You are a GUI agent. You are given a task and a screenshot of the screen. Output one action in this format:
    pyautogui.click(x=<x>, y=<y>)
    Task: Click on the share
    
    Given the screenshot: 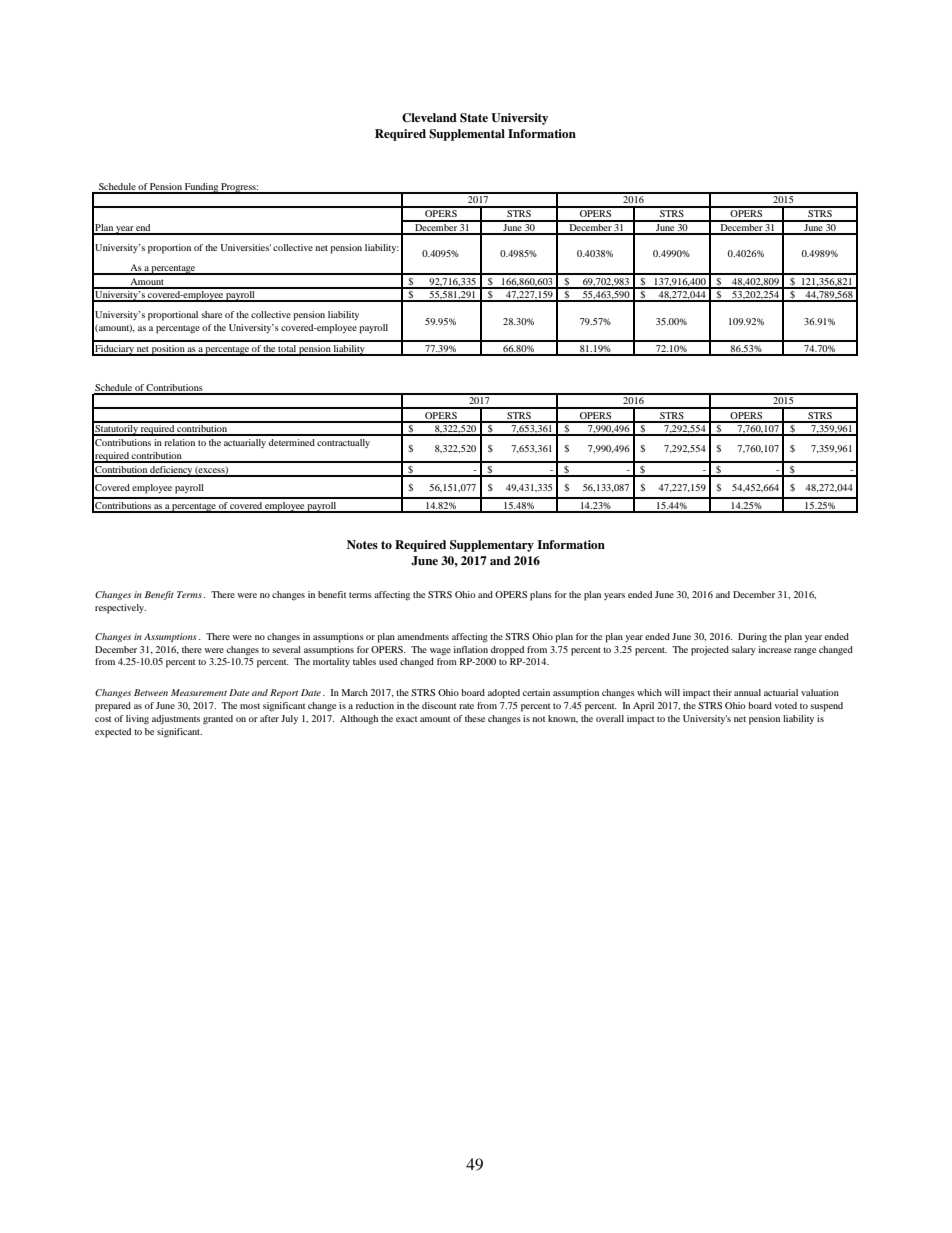 What is the action you would take?
    pyautogui.click(x=211, y=314)
